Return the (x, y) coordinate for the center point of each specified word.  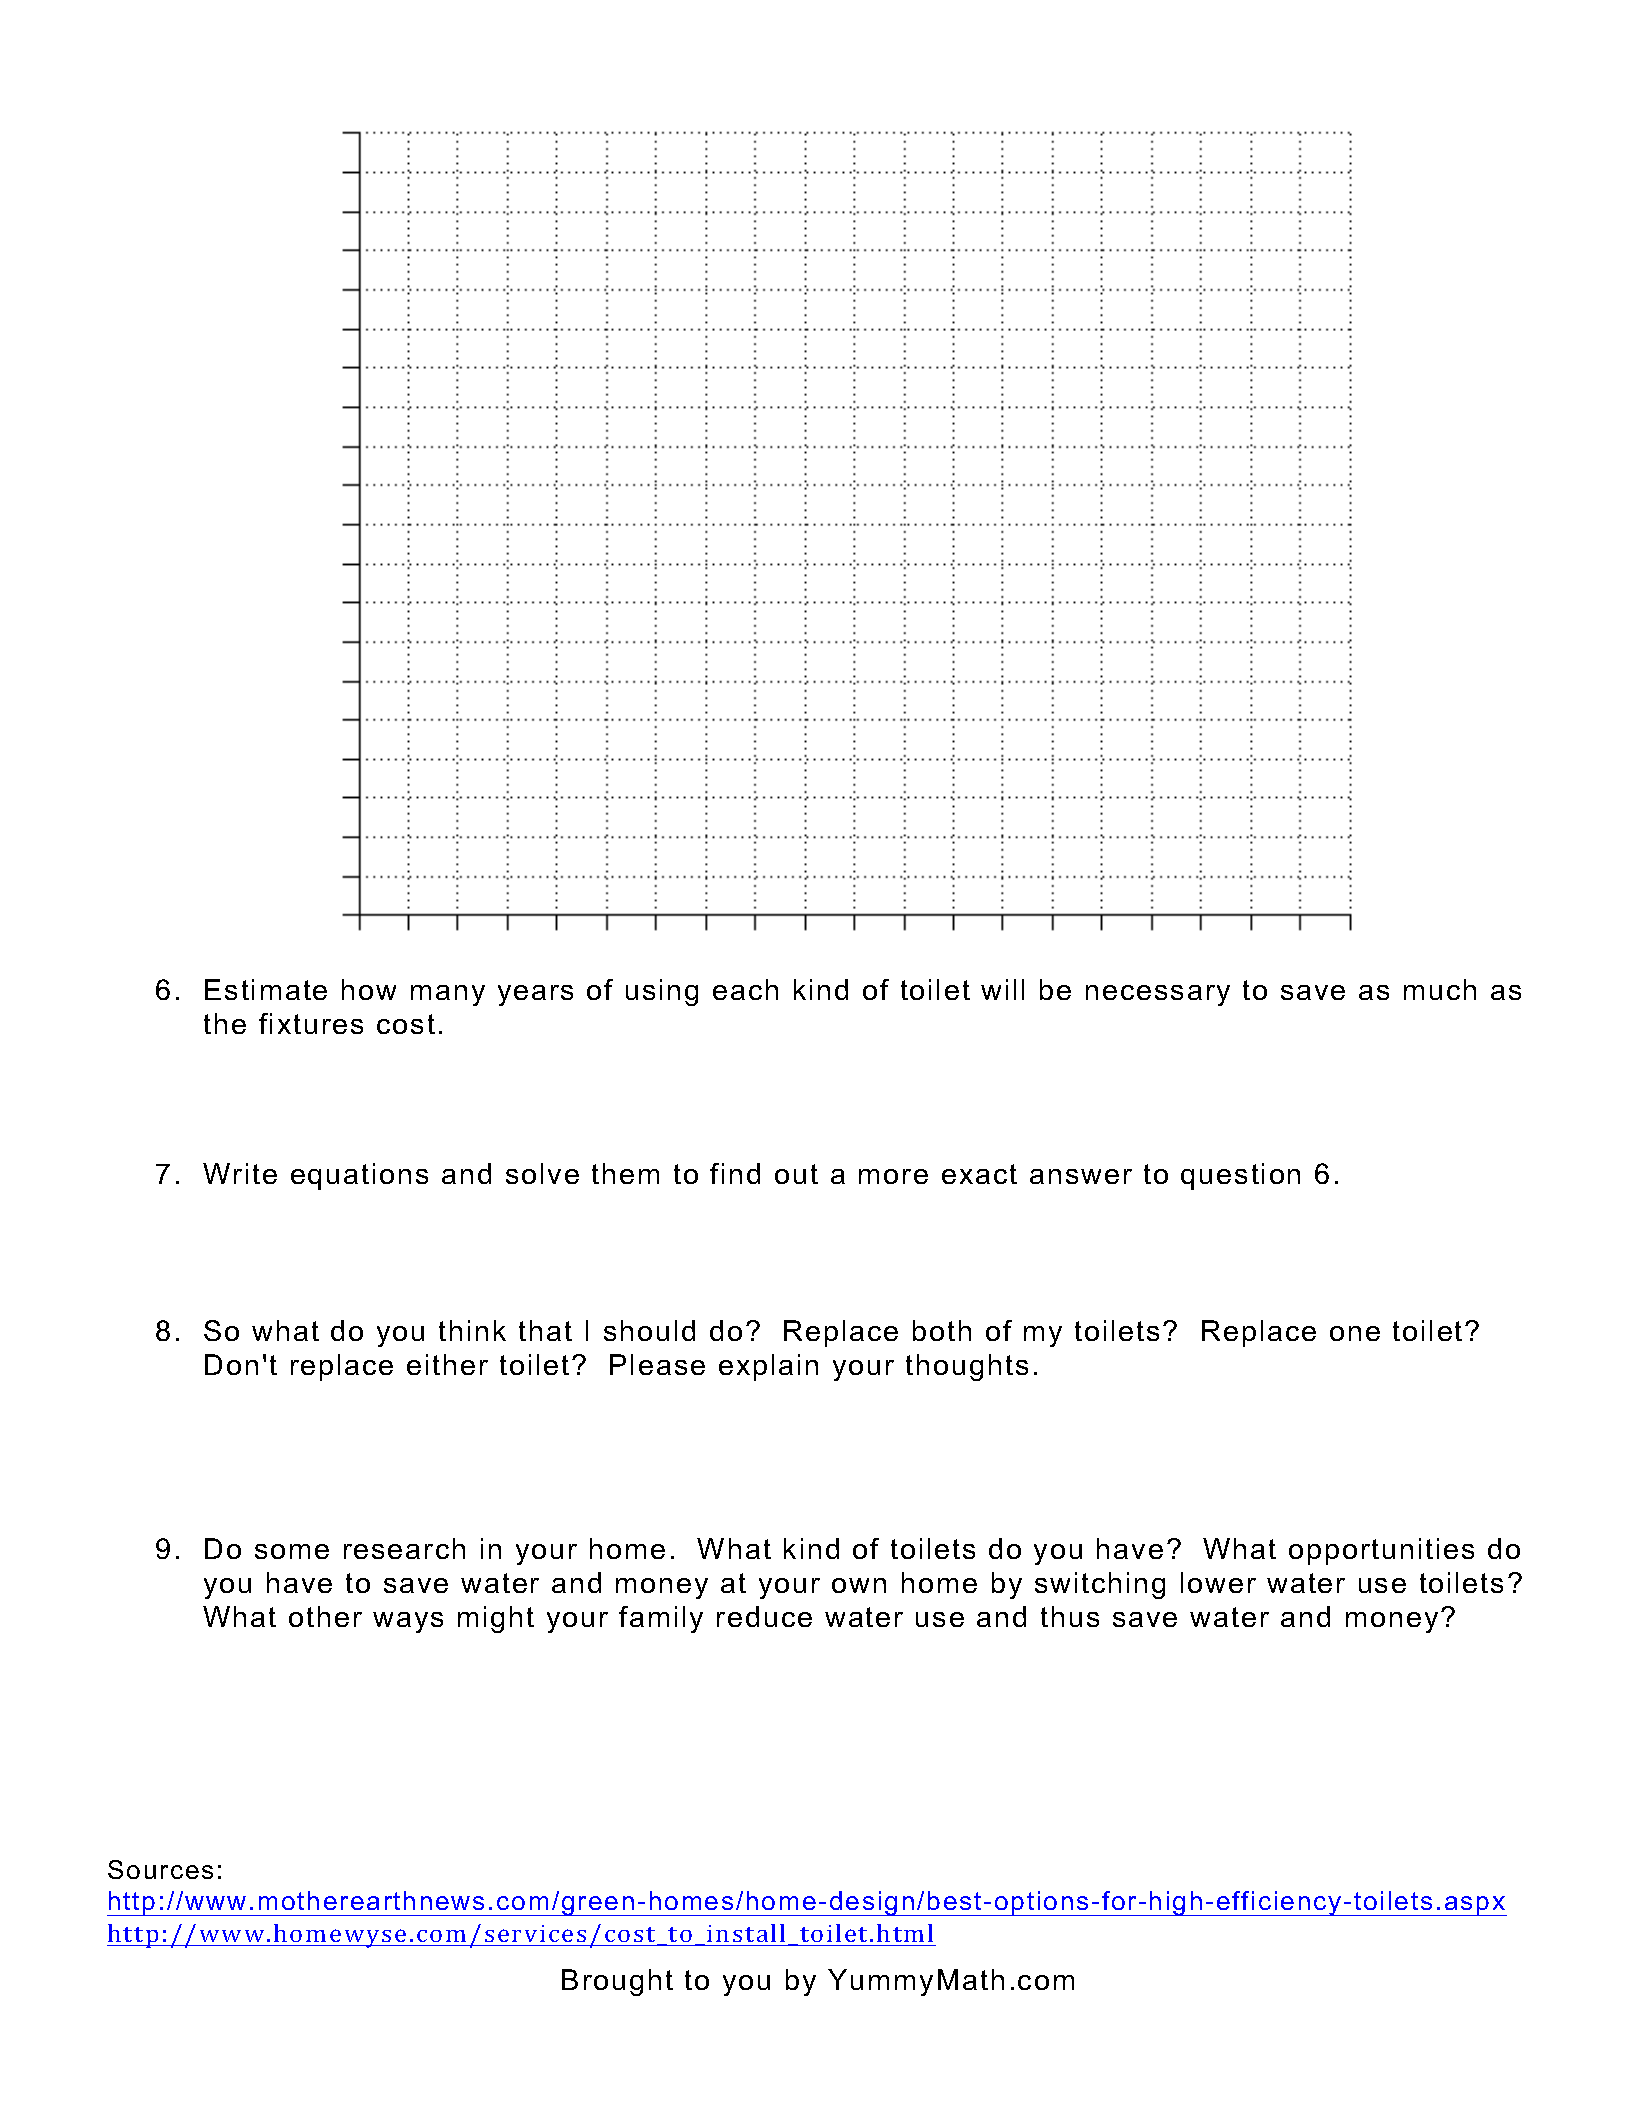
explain (768, 1367)
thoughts (967, 1367)
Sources (160, 1869)
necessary (1158, 995)
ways (408, 1622)
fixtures (311, 1023)
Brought (617, 1982)
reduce (764, 1616)
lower (1218, 1582)
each (745, 989)
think (472, 1330)
